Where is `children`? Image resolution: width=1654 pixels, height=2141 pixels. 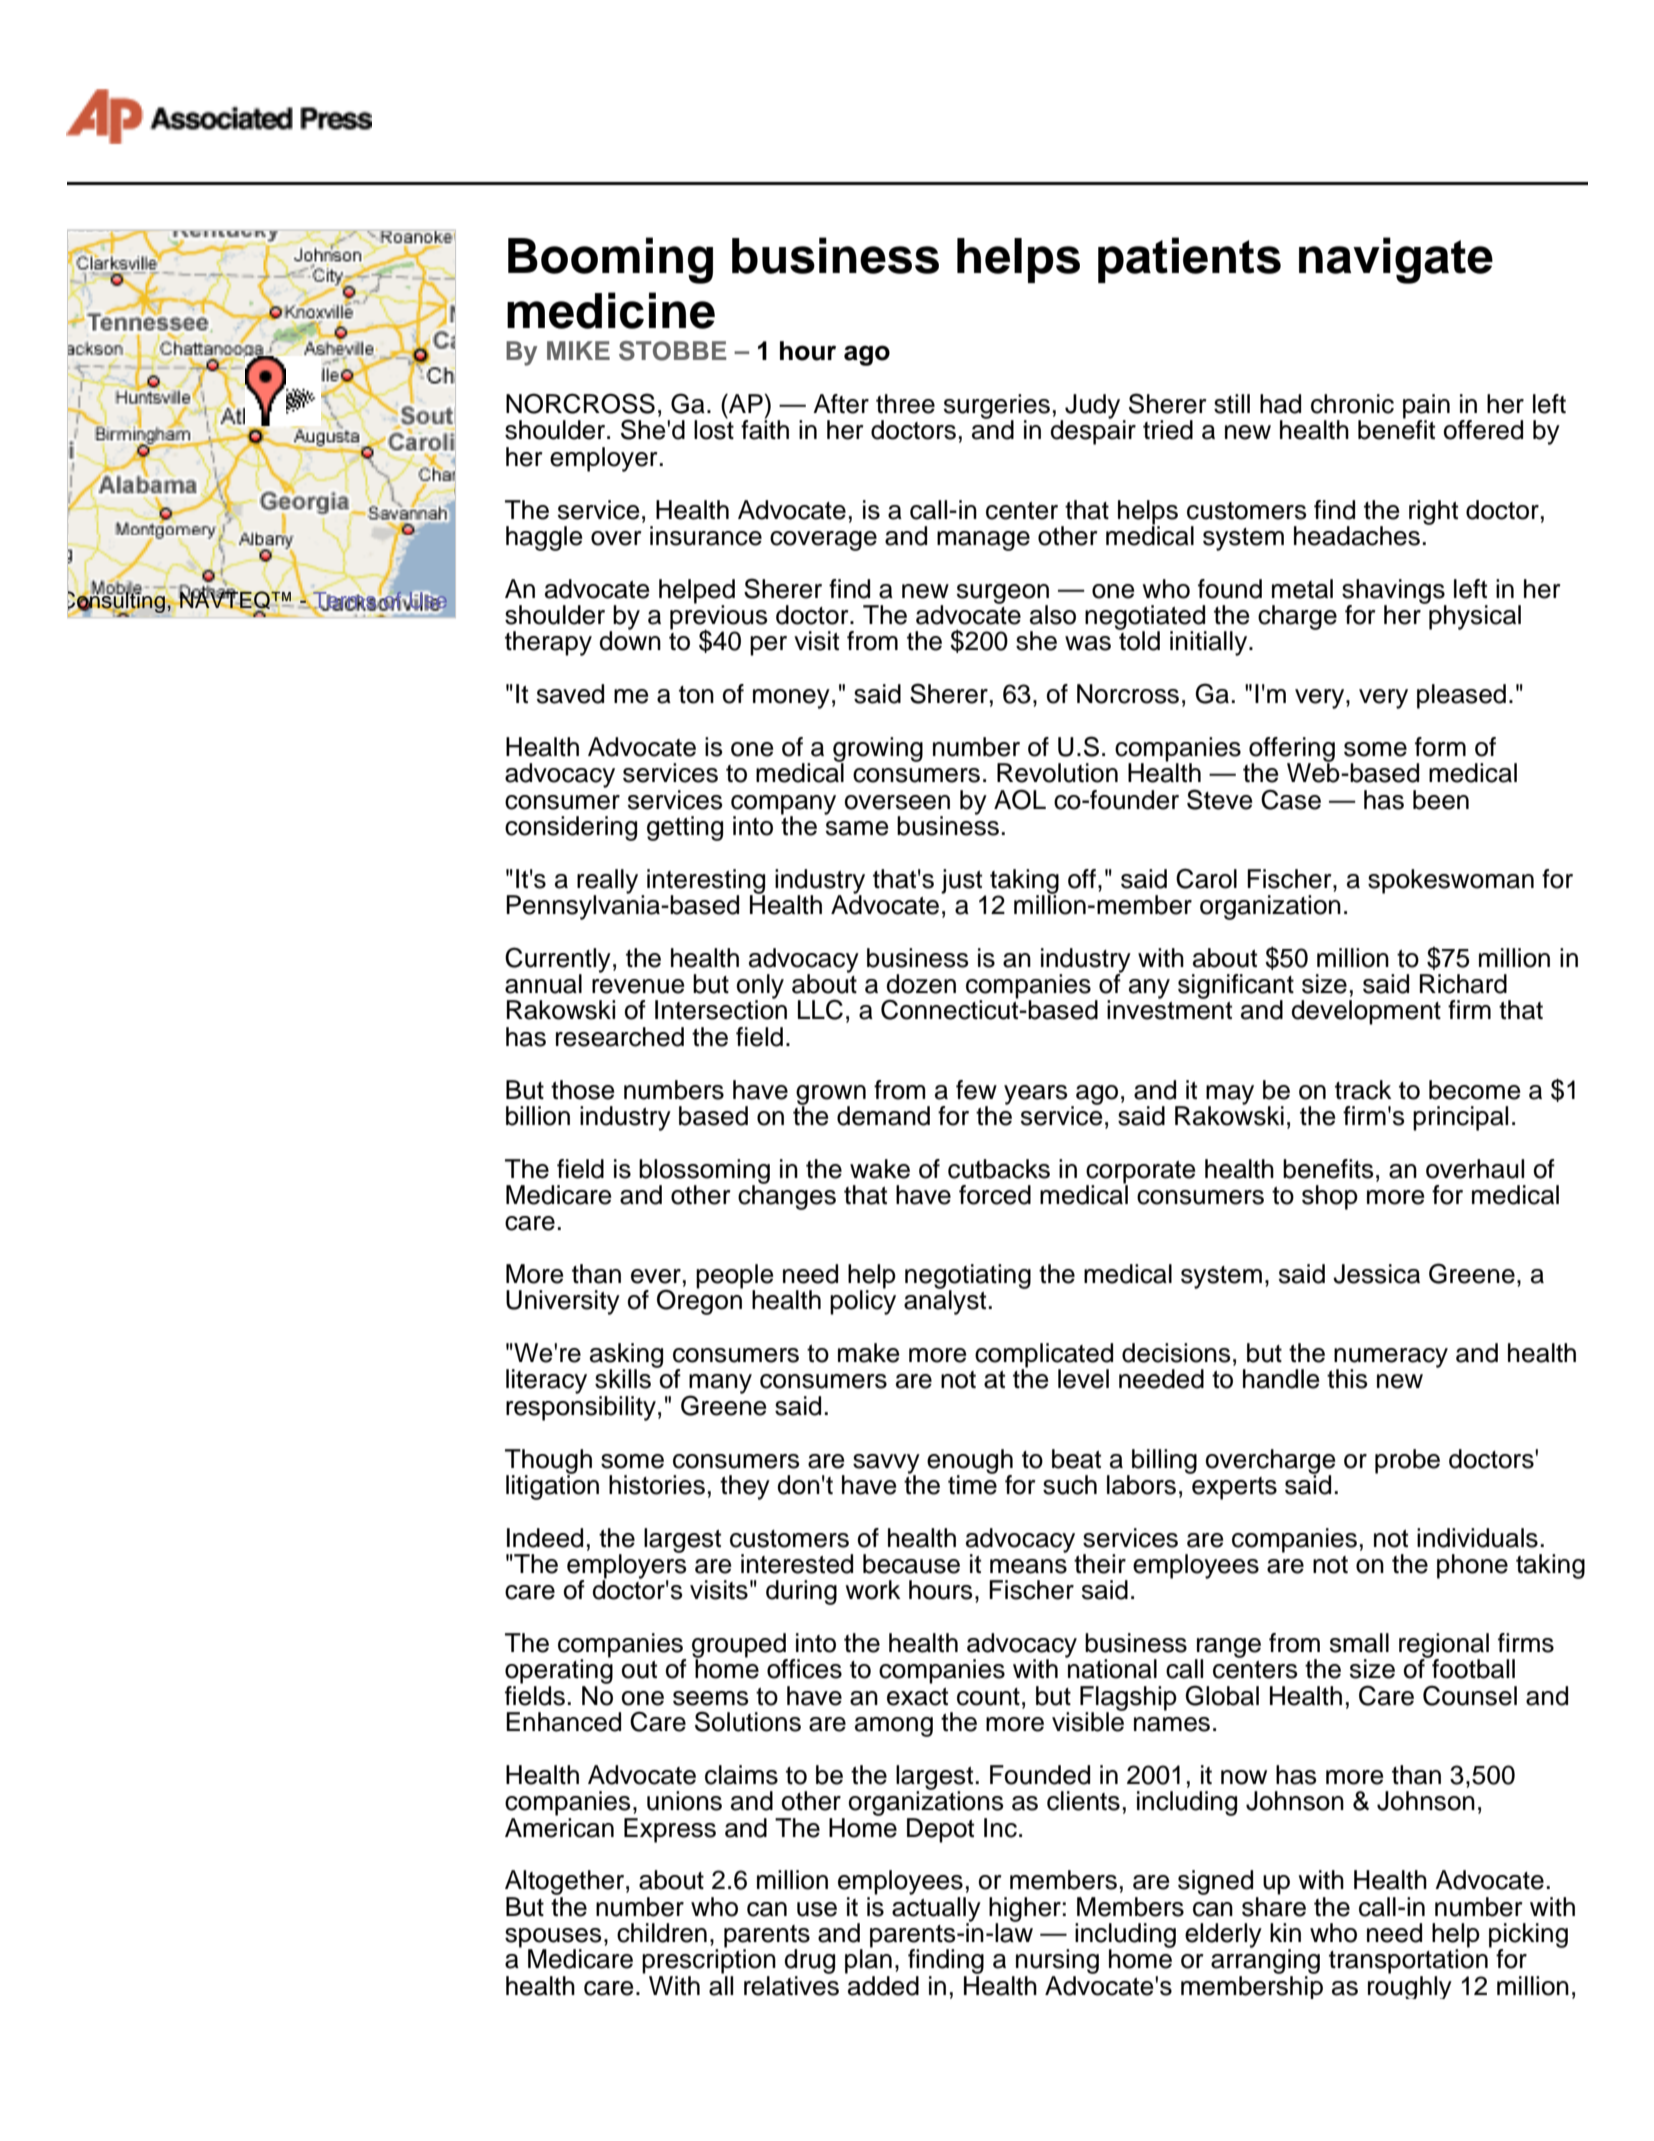
children is located at coordinates (662, 1933).
